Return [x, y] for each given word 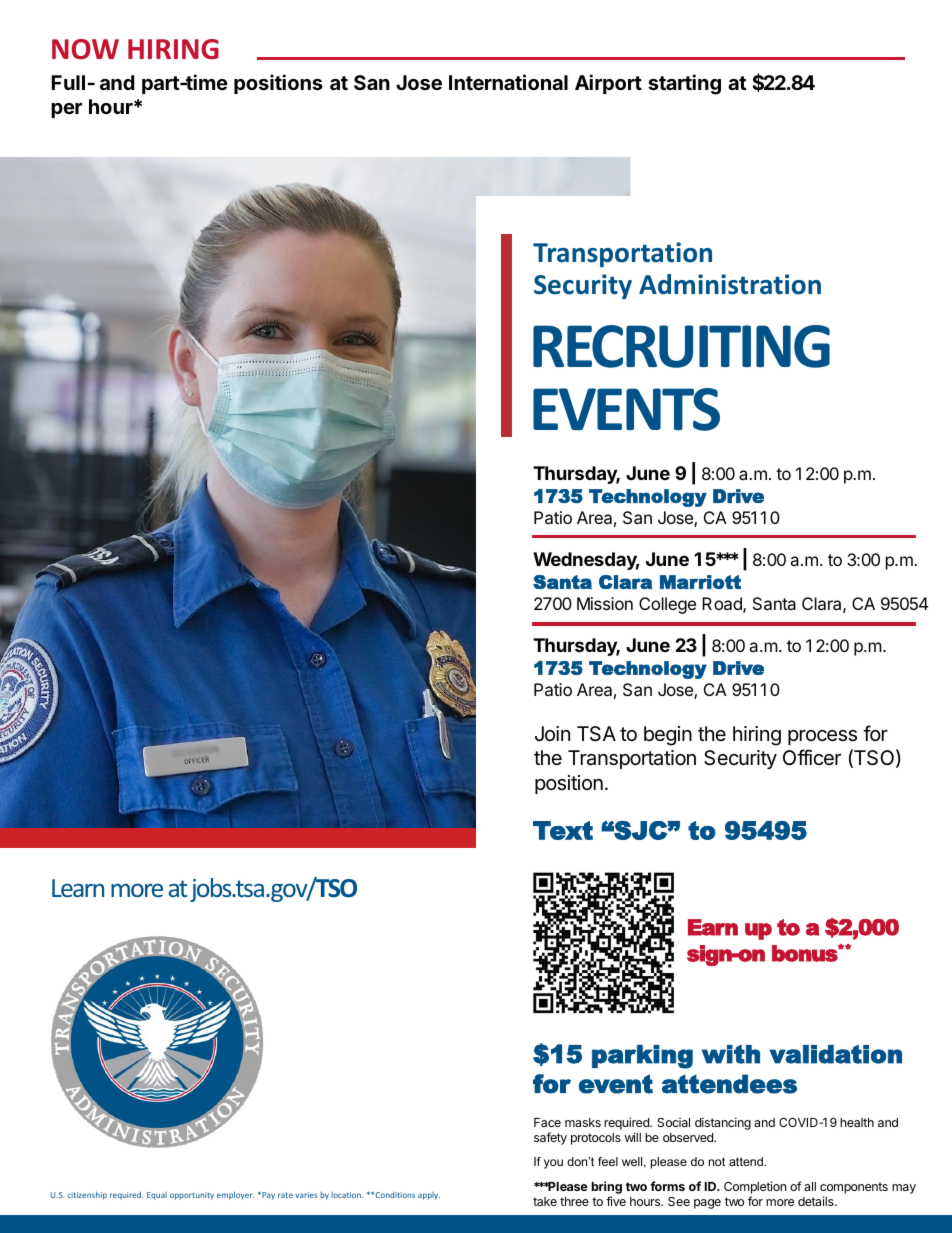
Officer [812, 757]
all [810, 1186]
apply [429, 1196]
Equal [157, 1196]
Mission [605, 603]
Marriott [700, 582]
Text [563, 830]
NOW [85, 49]
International [508, 82]
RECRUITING [681, 346]
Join [552, 733]
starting [684, 84]
